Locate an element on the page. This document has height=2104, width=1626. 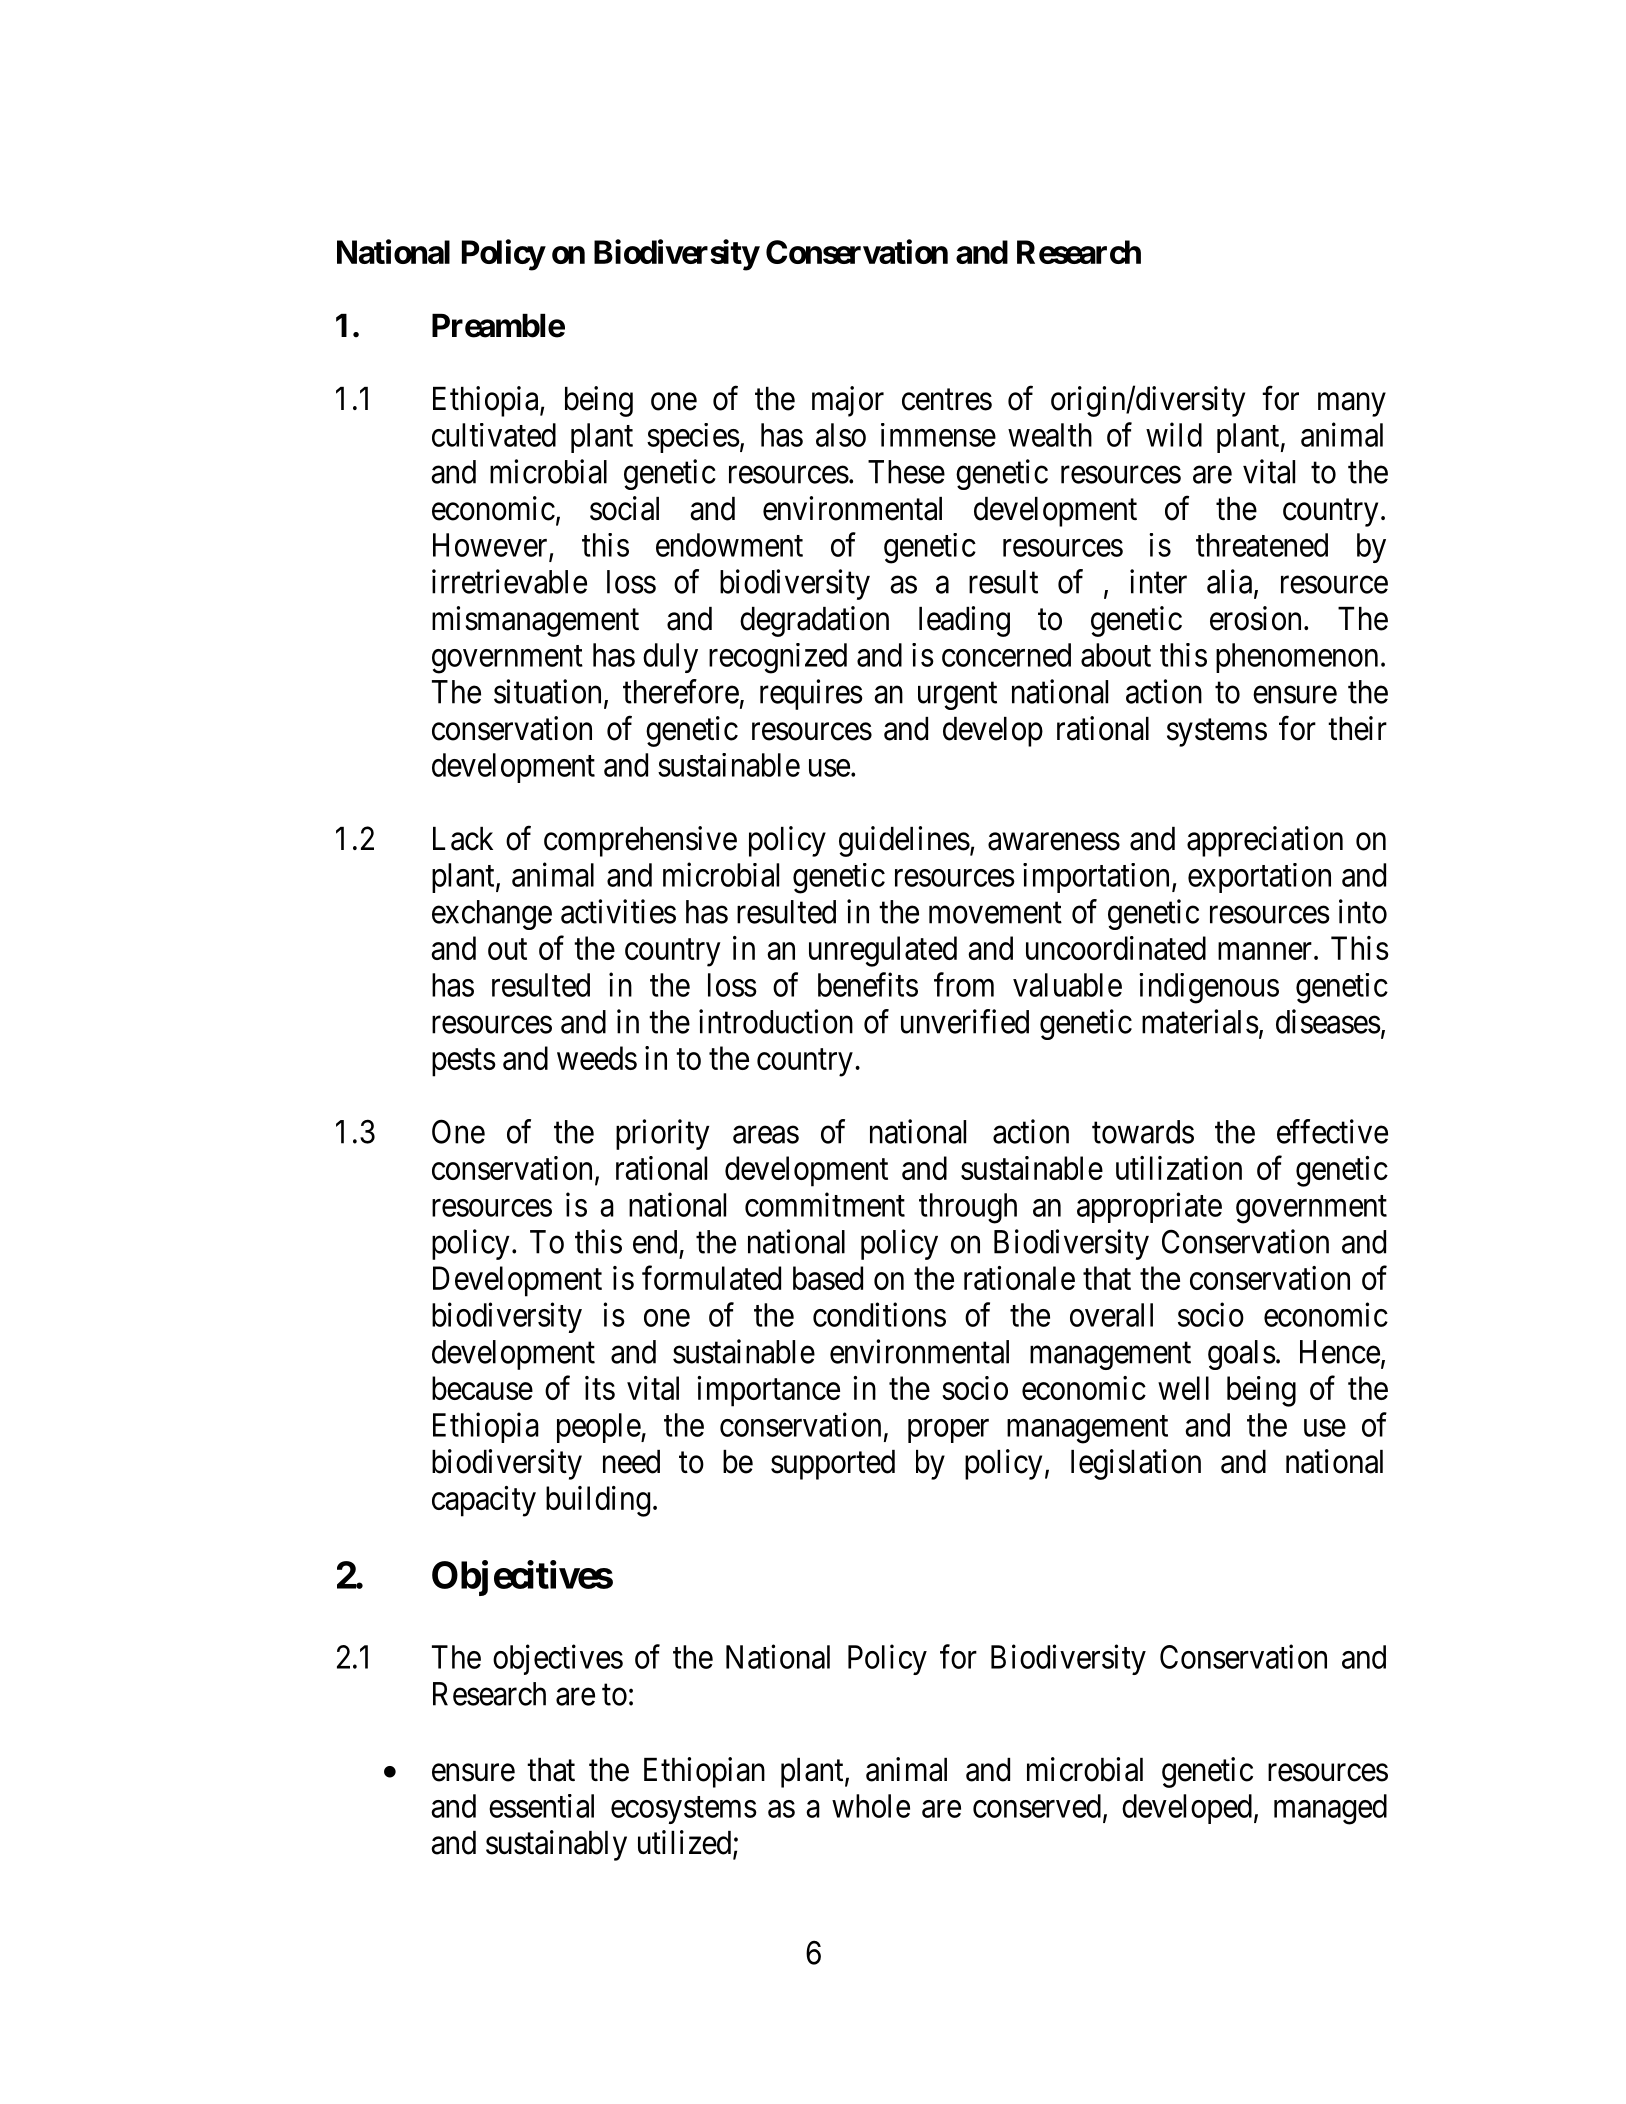
managed is located at coordinates (1330, 1809).
